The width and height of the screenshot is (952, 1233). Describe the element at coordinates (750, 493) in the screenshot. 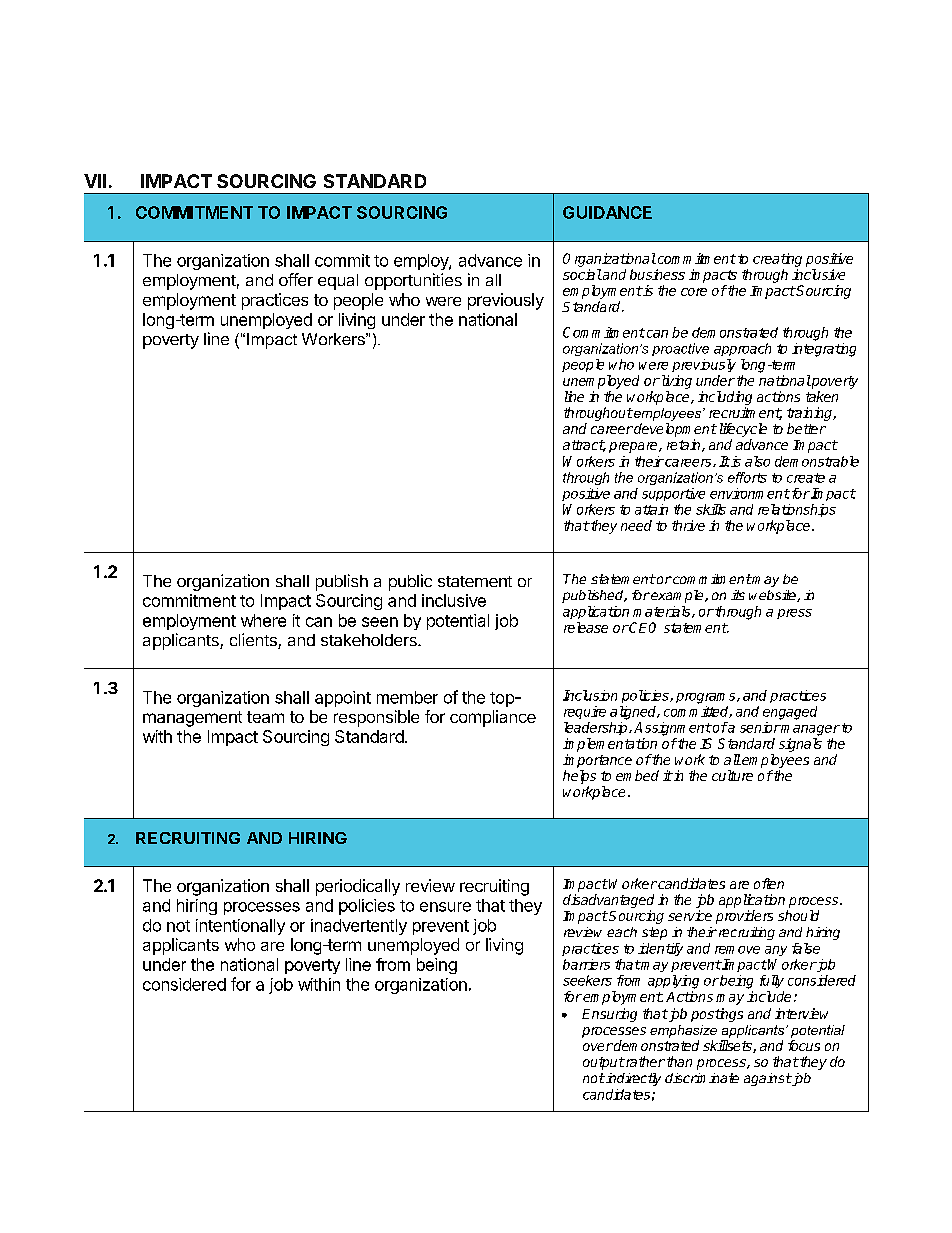

I see `environment` at that location.
